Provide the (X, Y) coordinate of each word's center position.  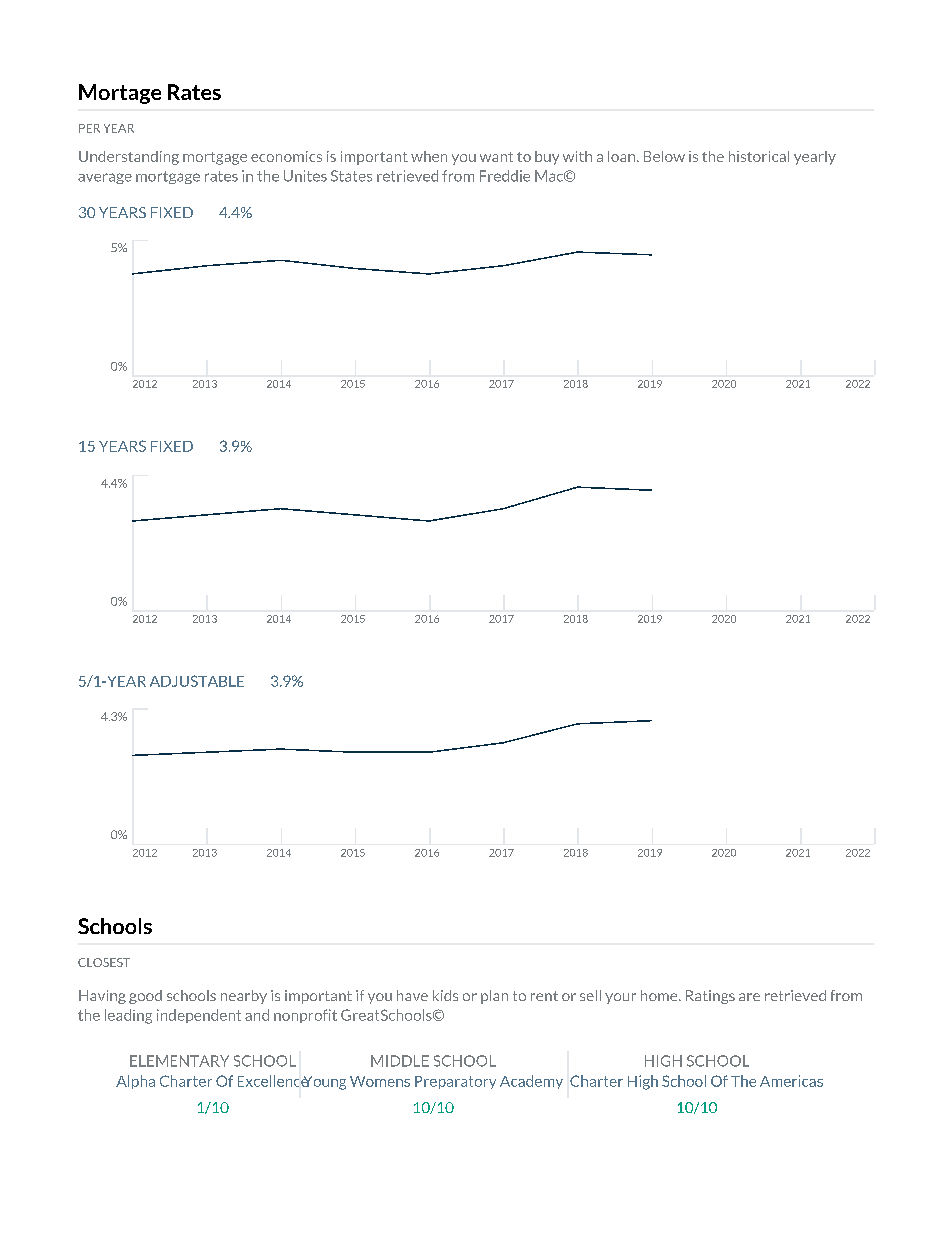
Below (664, 156)
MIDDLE (400, 1061)
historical (759, 156)
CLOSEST (104, 962)
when (429, 156)
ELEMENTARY (179, 1061)
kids (445, 995)
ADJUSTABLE (197, 681)
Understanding (129, 158)
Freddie (505, 176)
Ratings (710, 997)
